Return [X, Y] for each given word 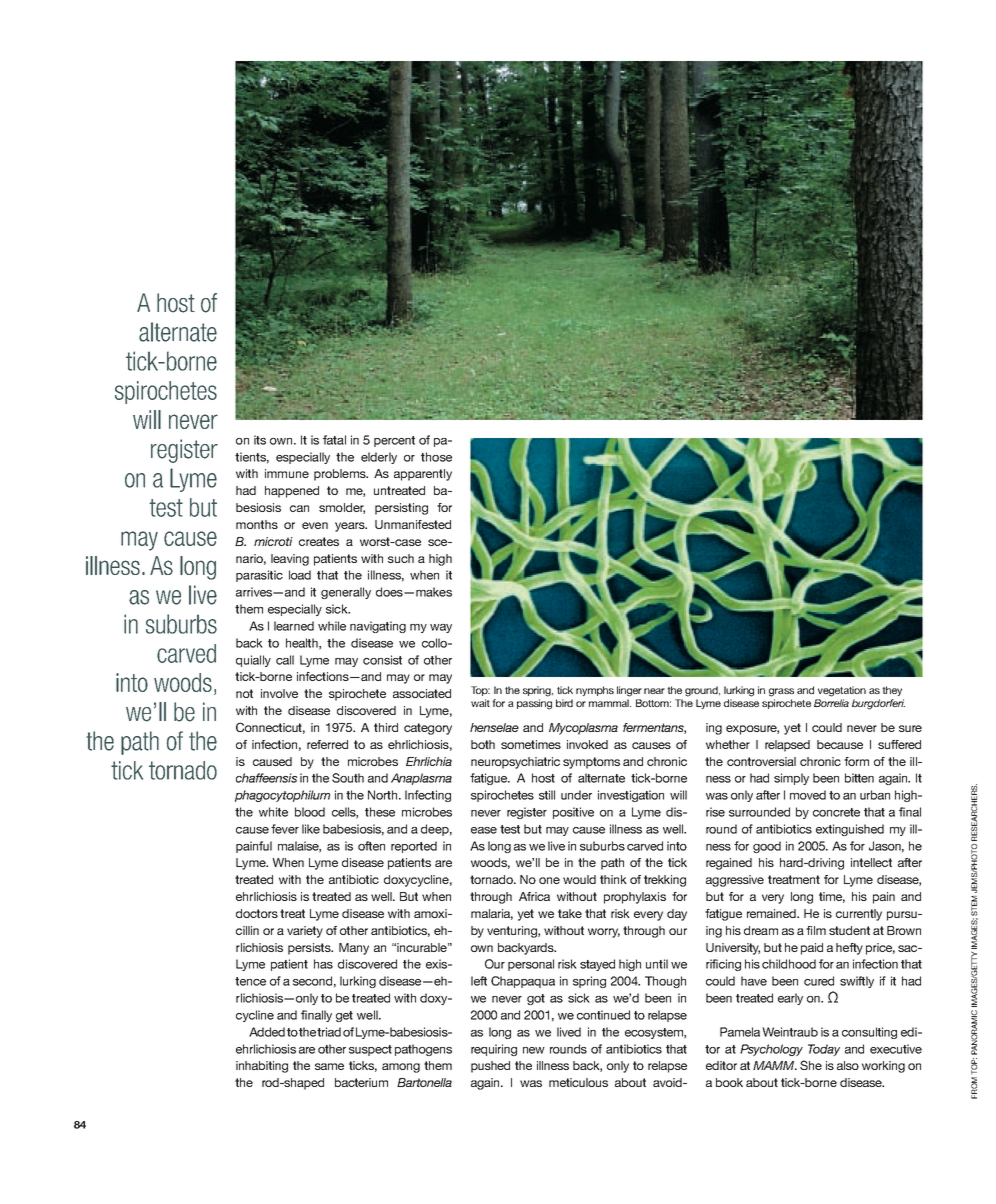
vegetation [842, 691]
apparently [423, 475]
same [329, 1066]
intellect [871, 862]
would [579, 879]
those [436, 457]
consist [382, 660]
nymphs [595, 691]
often [371, 846]
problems [341, 475]
